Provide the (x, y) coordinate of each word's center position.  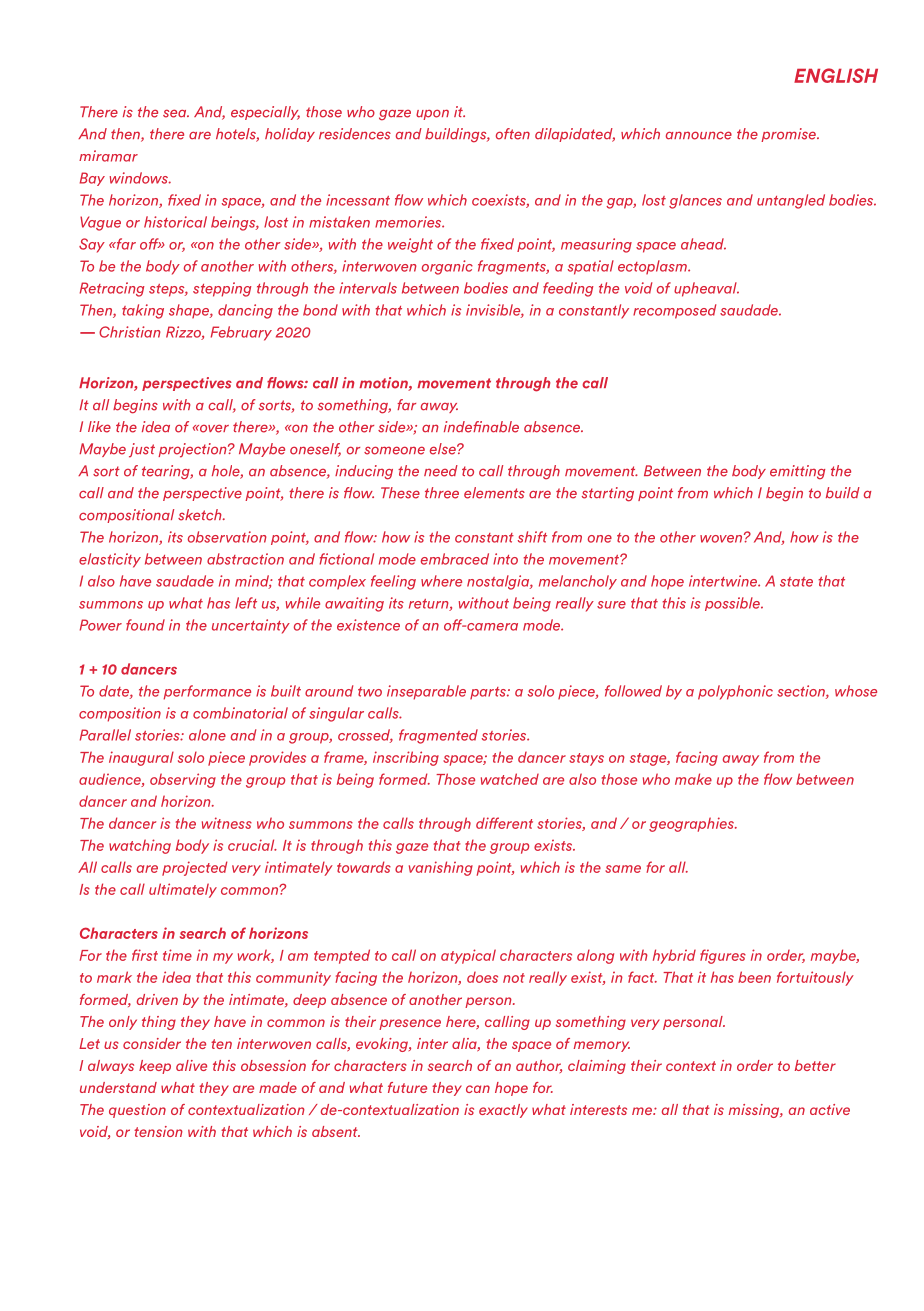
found (145, 625)
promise (789, 135)
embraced (455, 559)
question (137, 1111)
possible (733, 604)
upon (432, 114)
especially (265, 113)
